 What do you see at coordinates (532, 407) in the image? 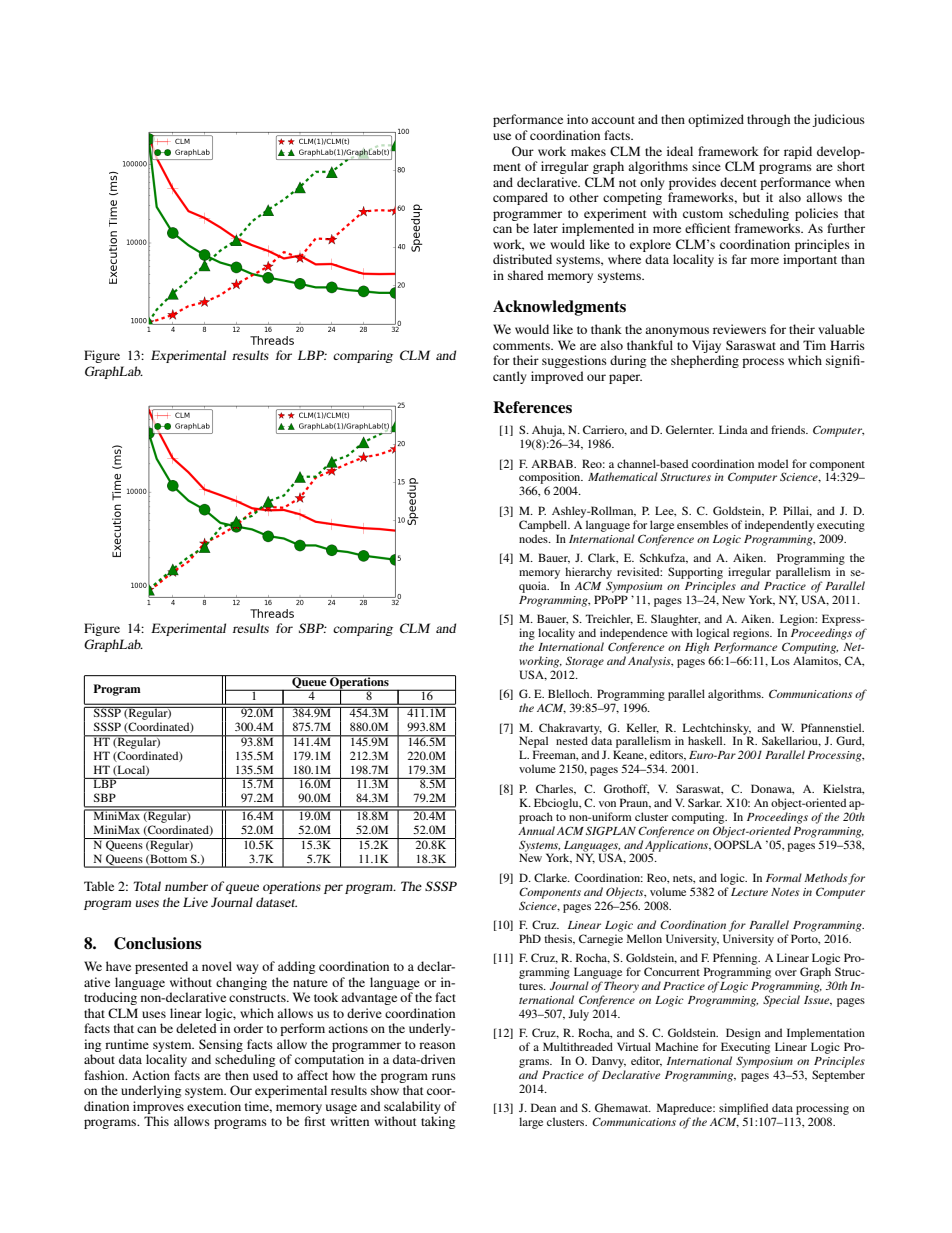
I see `References` at bounding box center [532, 407].
